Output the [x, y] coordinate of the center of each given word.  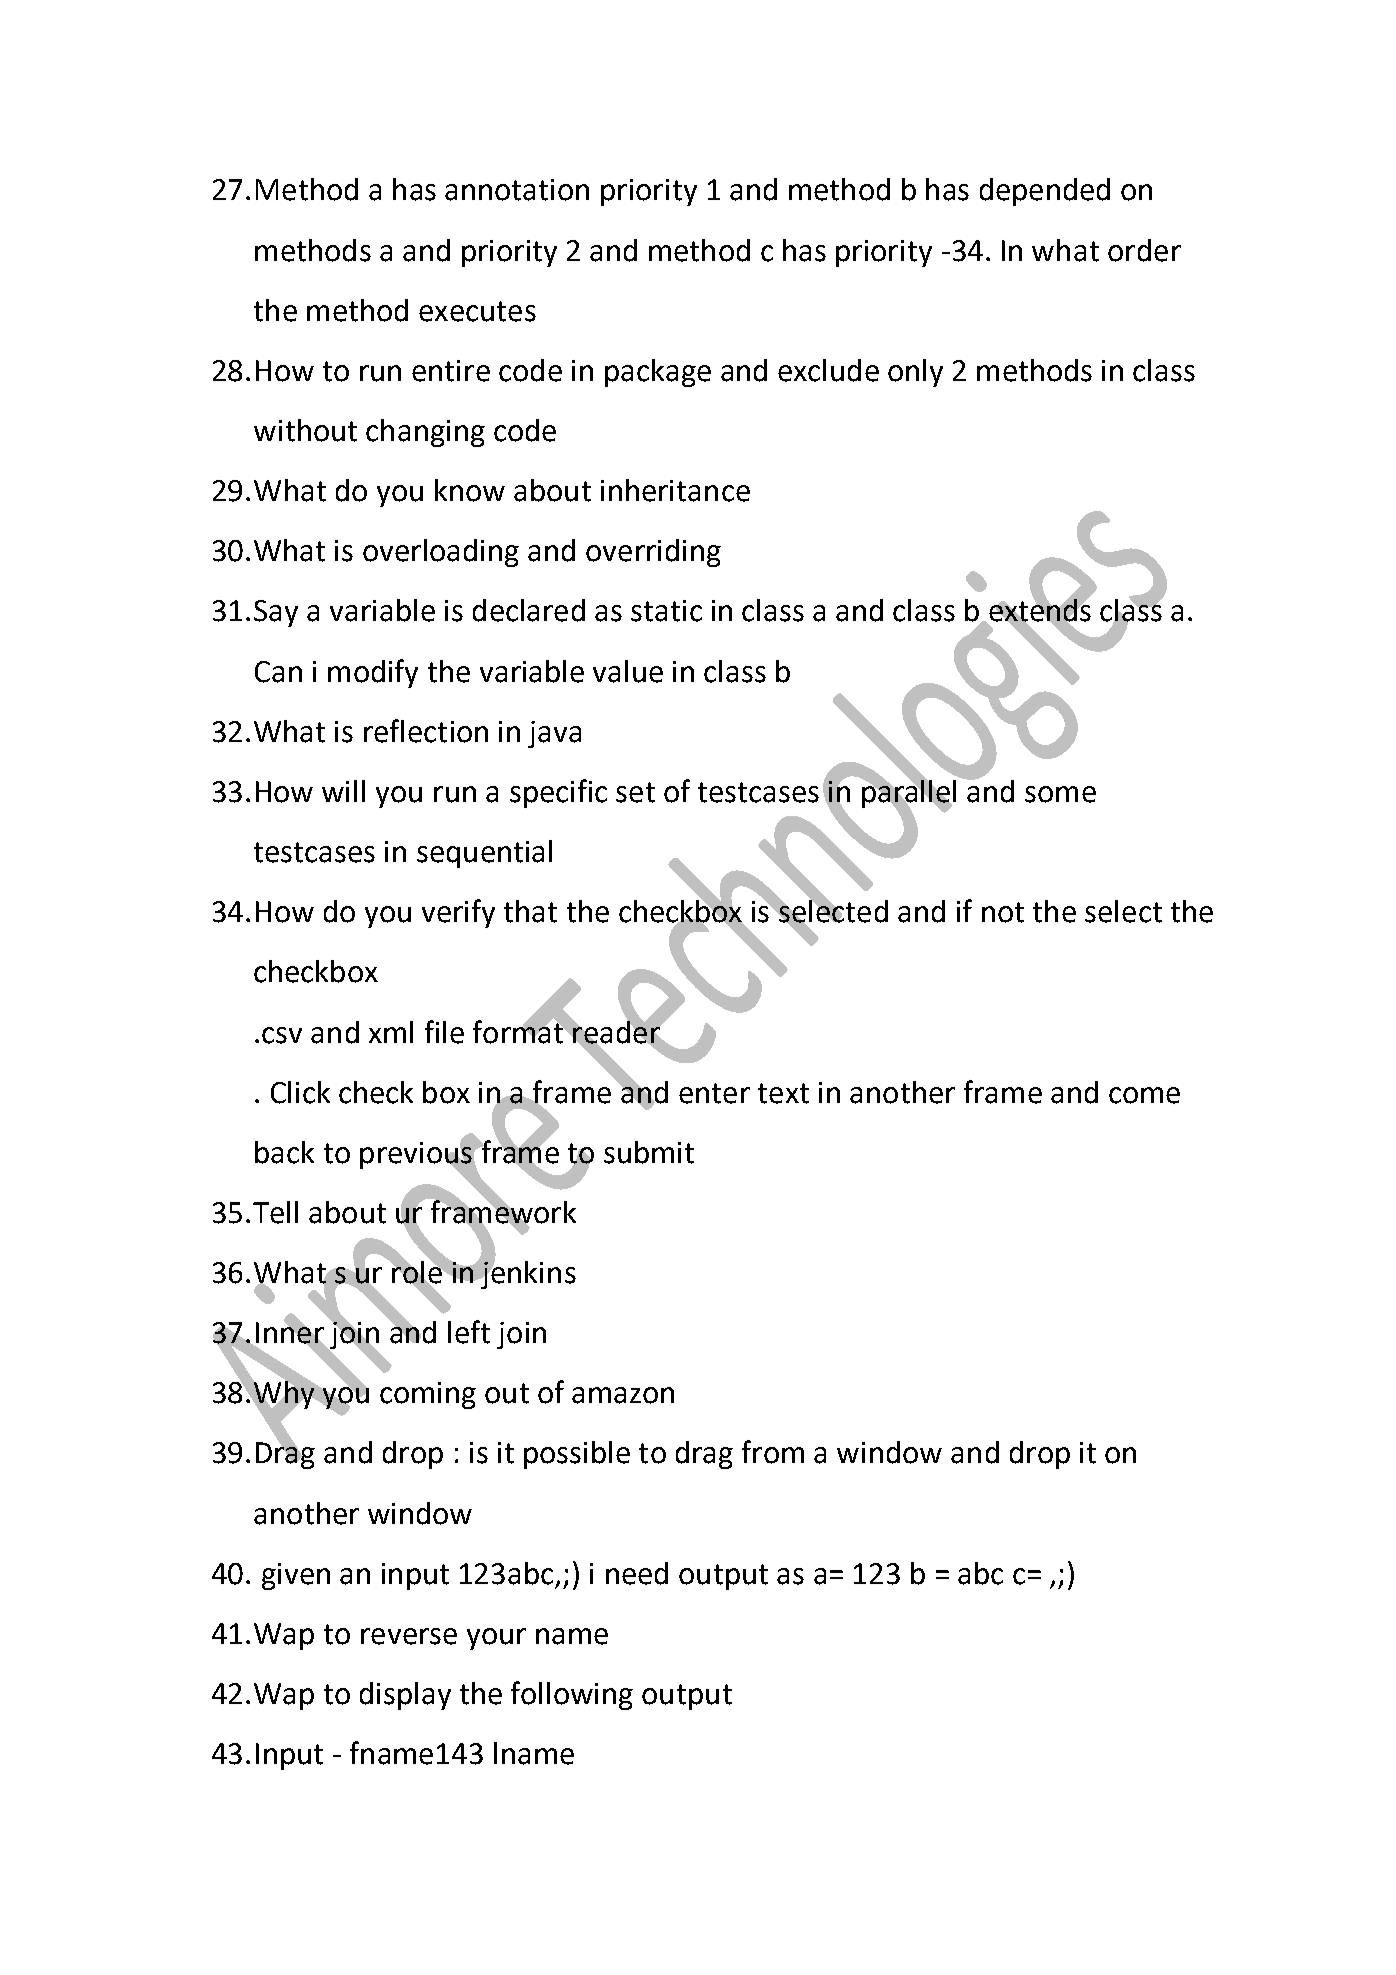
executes [477, 311]
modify [373, 673]
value [628, 671]
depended [1045, 192]
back [284, 1152]
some [1060, 794]
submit [649, 1152]
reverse [409, 1636]
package [658, 373]
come [1144, 1095]
